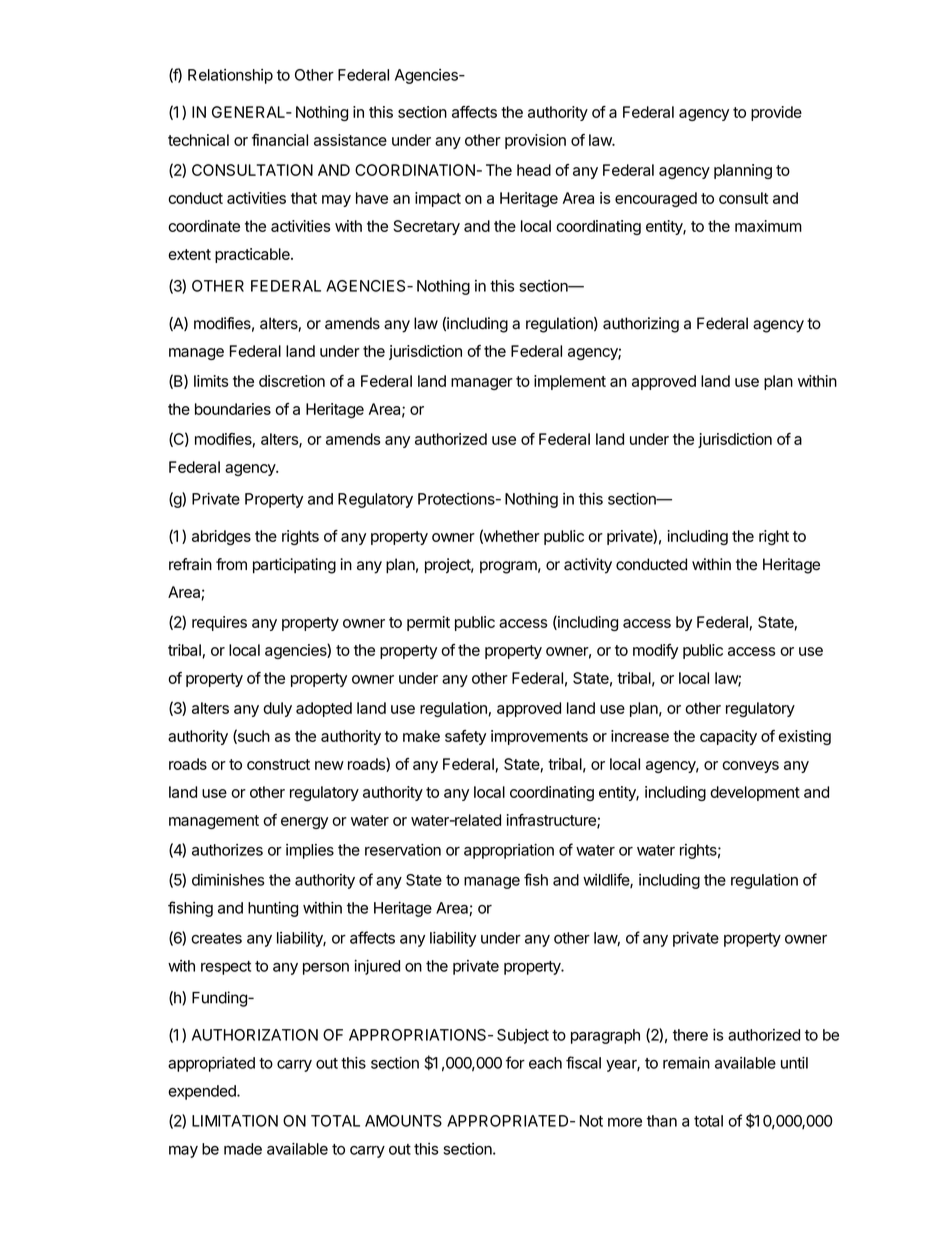  I want to click on boundaries, so click(233, 409).
